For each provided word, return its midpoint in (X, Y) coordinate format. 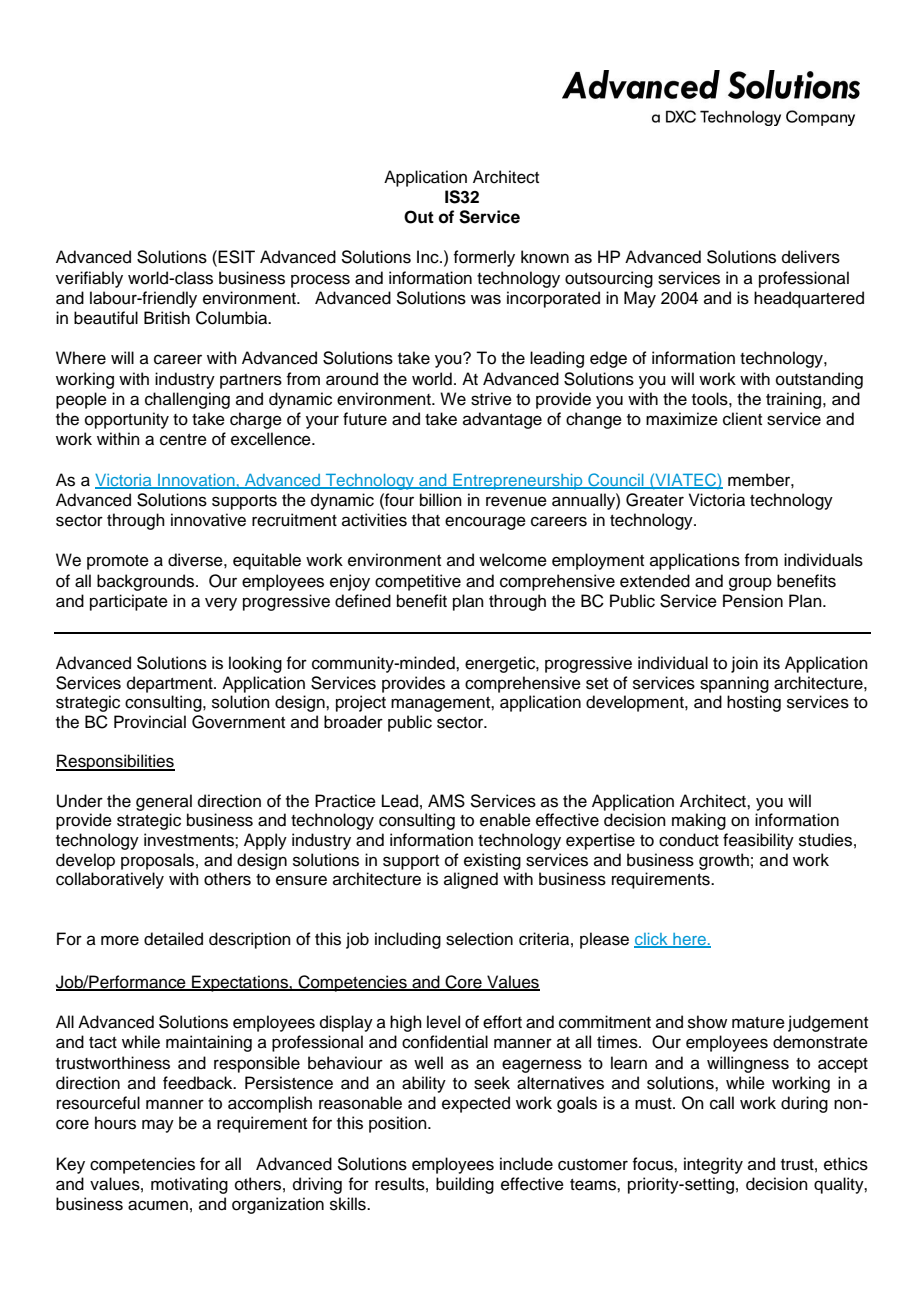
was (486, 299)
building (465, 1185)
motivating (189, 1185)
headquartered (809, 299)
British (167, 318)
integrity (713, 1165)
